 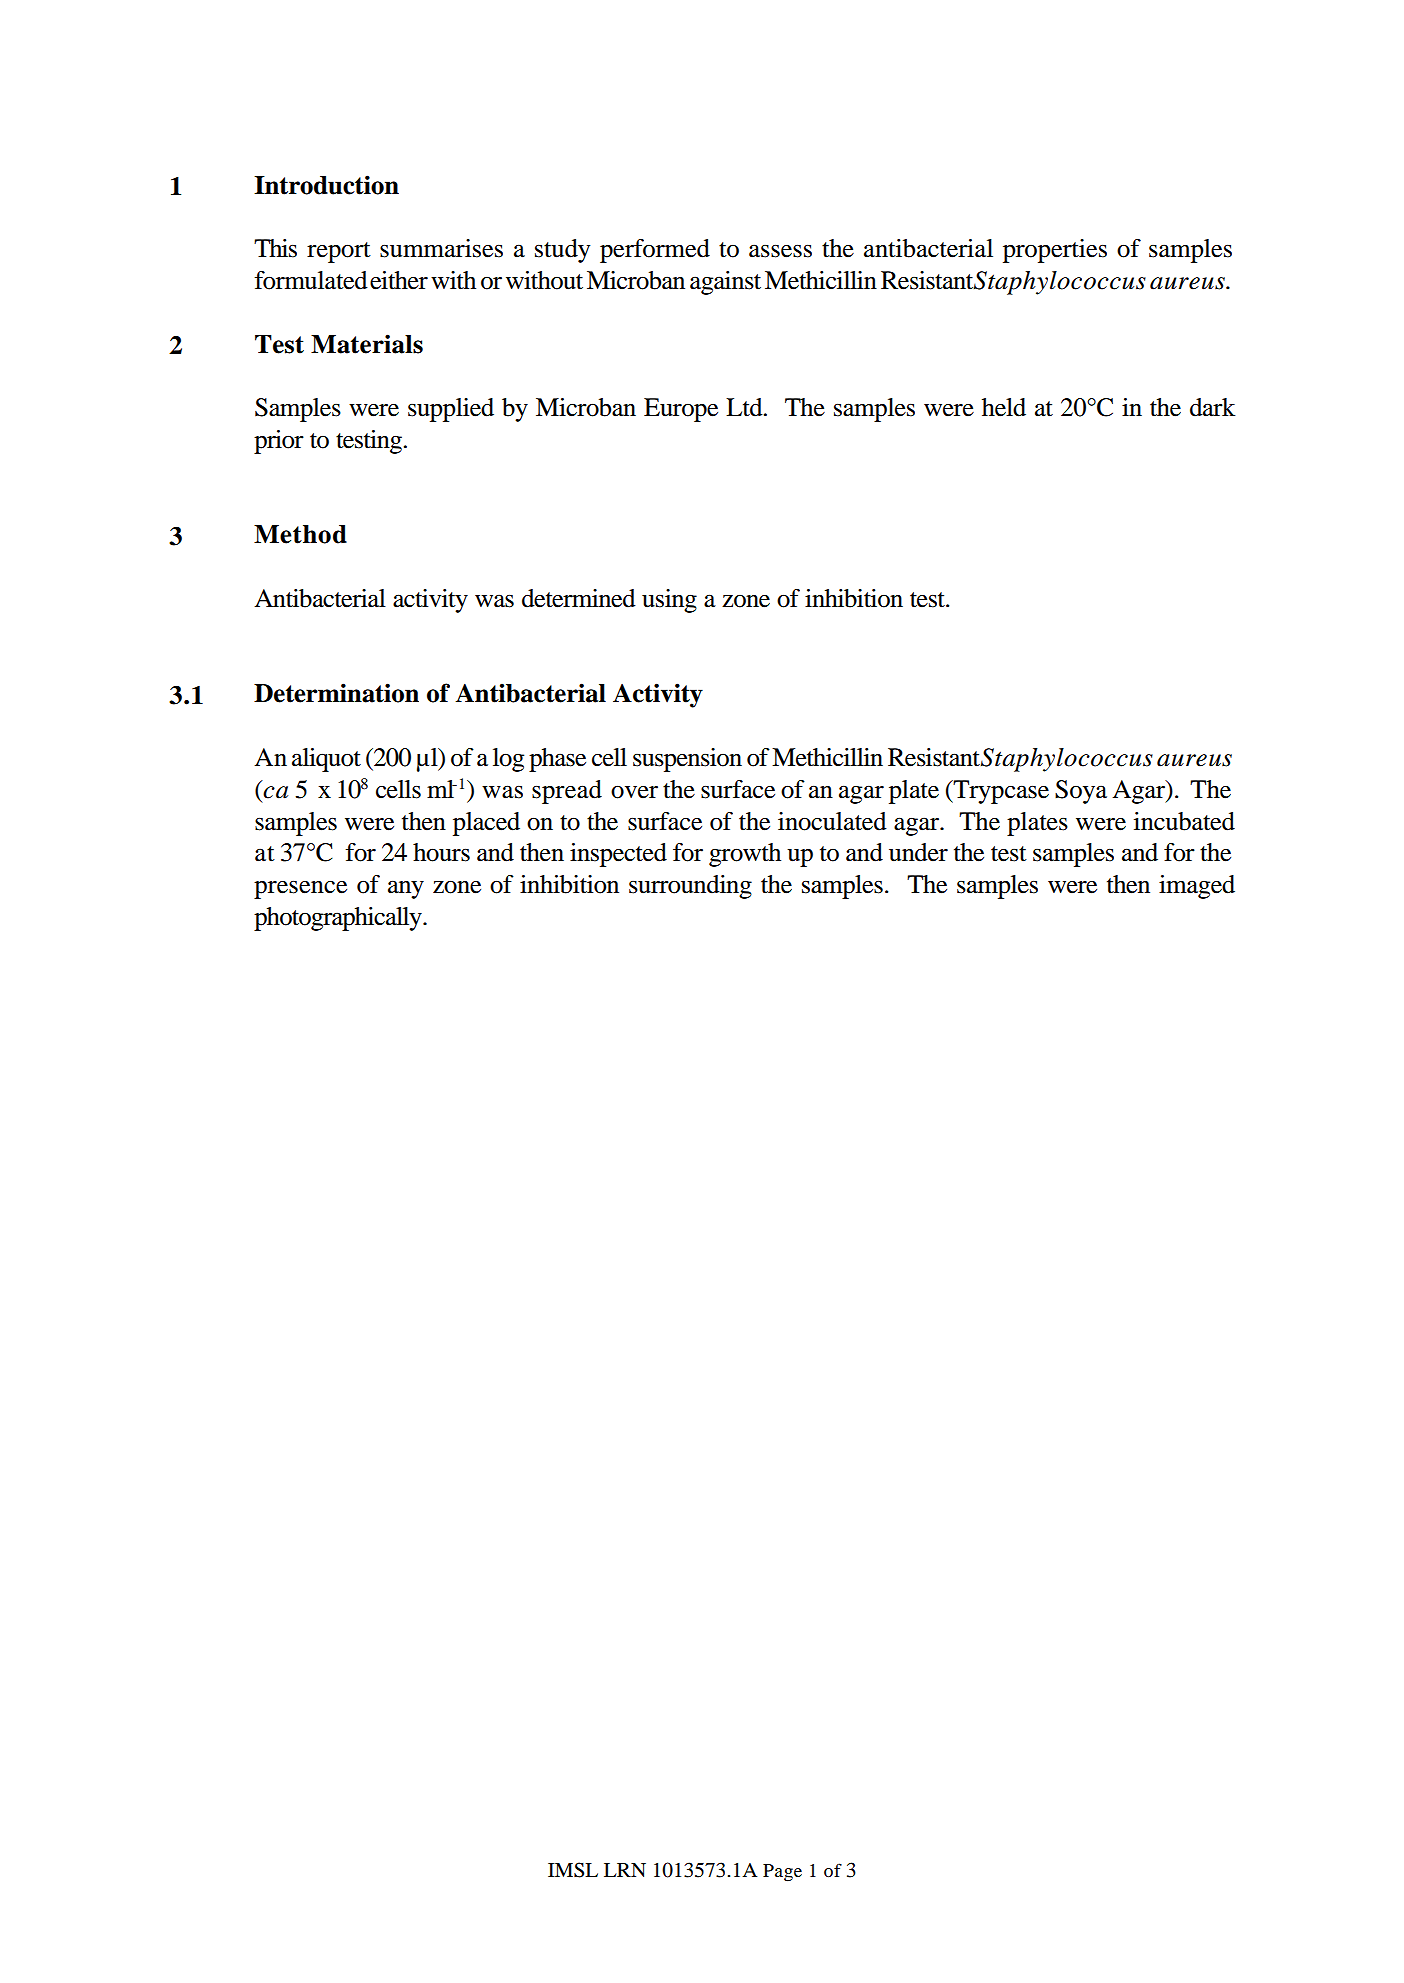 I want to click on Soya, so click(x=1081, y=792).
